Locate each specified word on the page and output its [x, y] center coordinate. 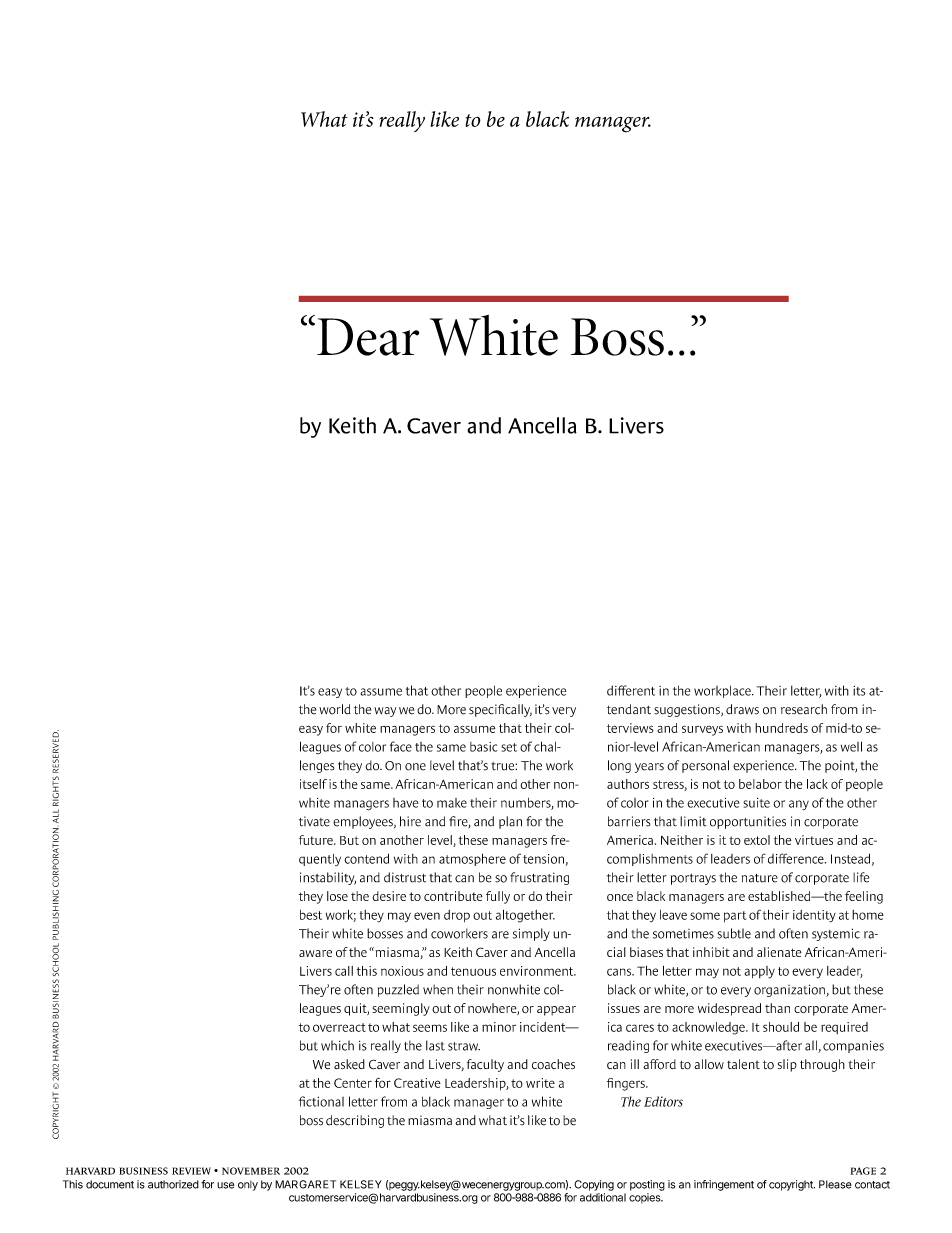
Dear [368, 337]
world [335, 709]
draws [742, 709]
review [191, 1171]
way [385, 712]
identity [814, 916]
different [631, 690]
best [311, 915]
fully [498, 897]
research [804, 709]
